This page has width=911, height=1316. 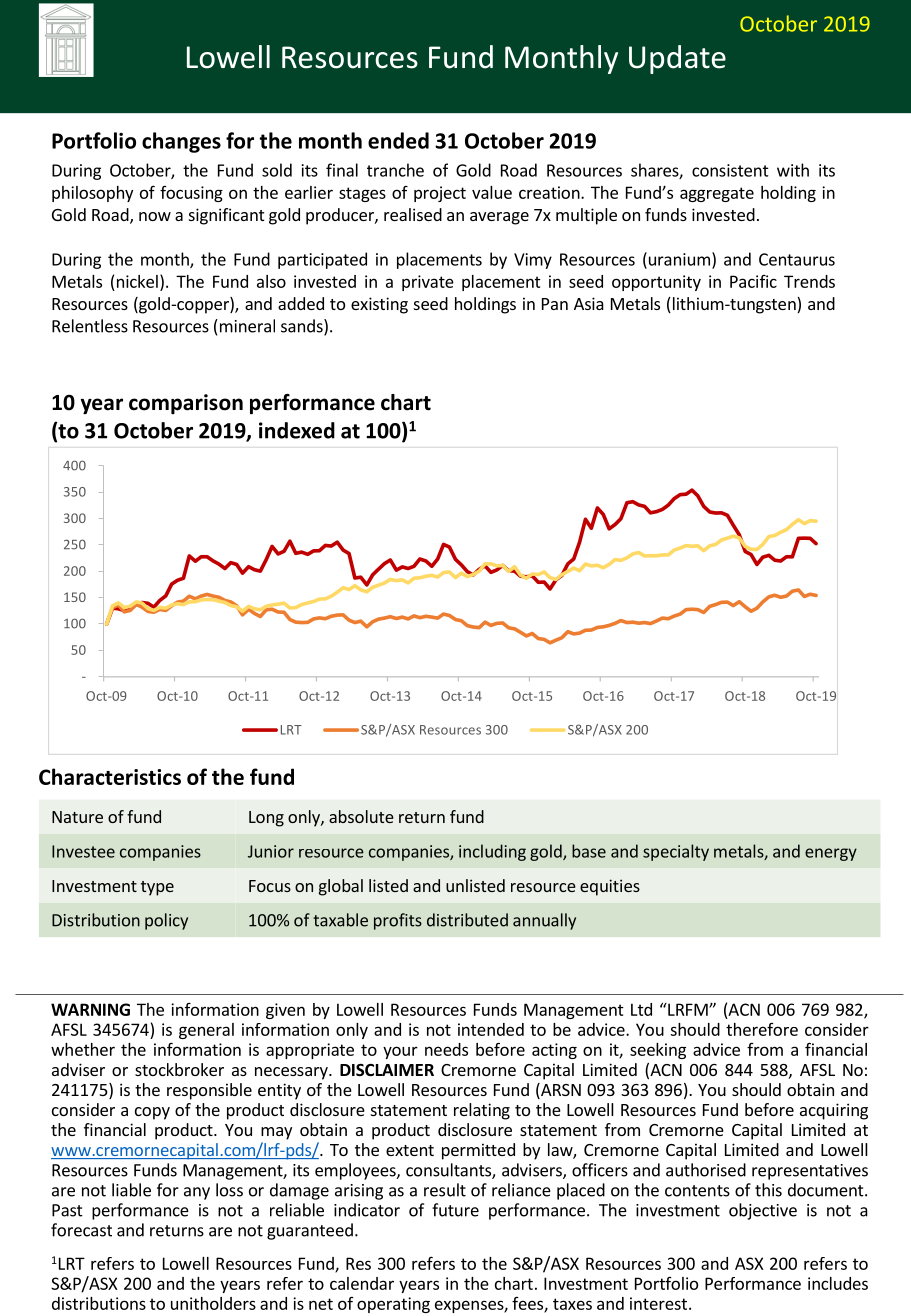 I want to click on absolute, so click(x=361, y=816).
